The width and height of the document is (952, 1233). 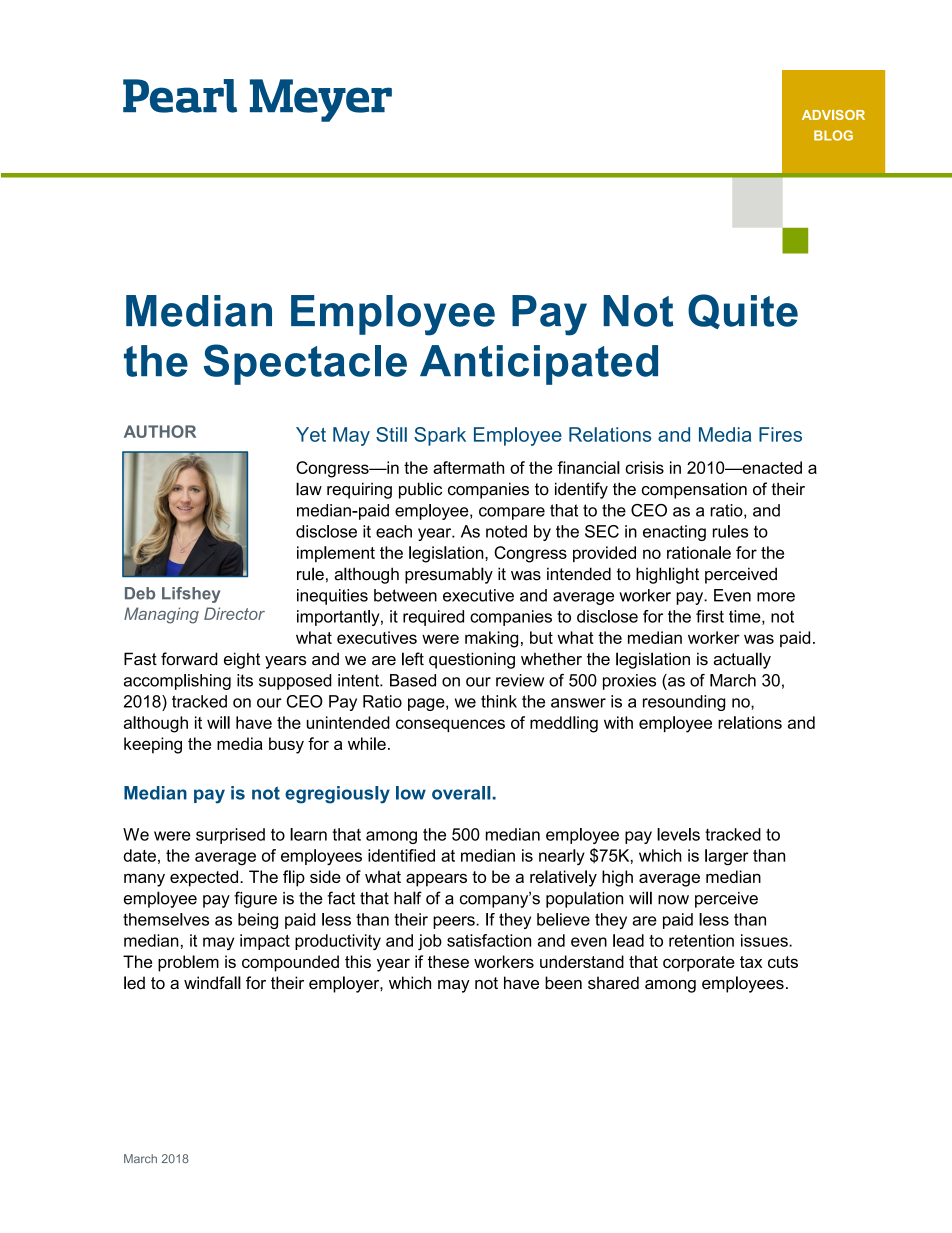 I want to click on Spectacle, so click(x=305, y=364).
